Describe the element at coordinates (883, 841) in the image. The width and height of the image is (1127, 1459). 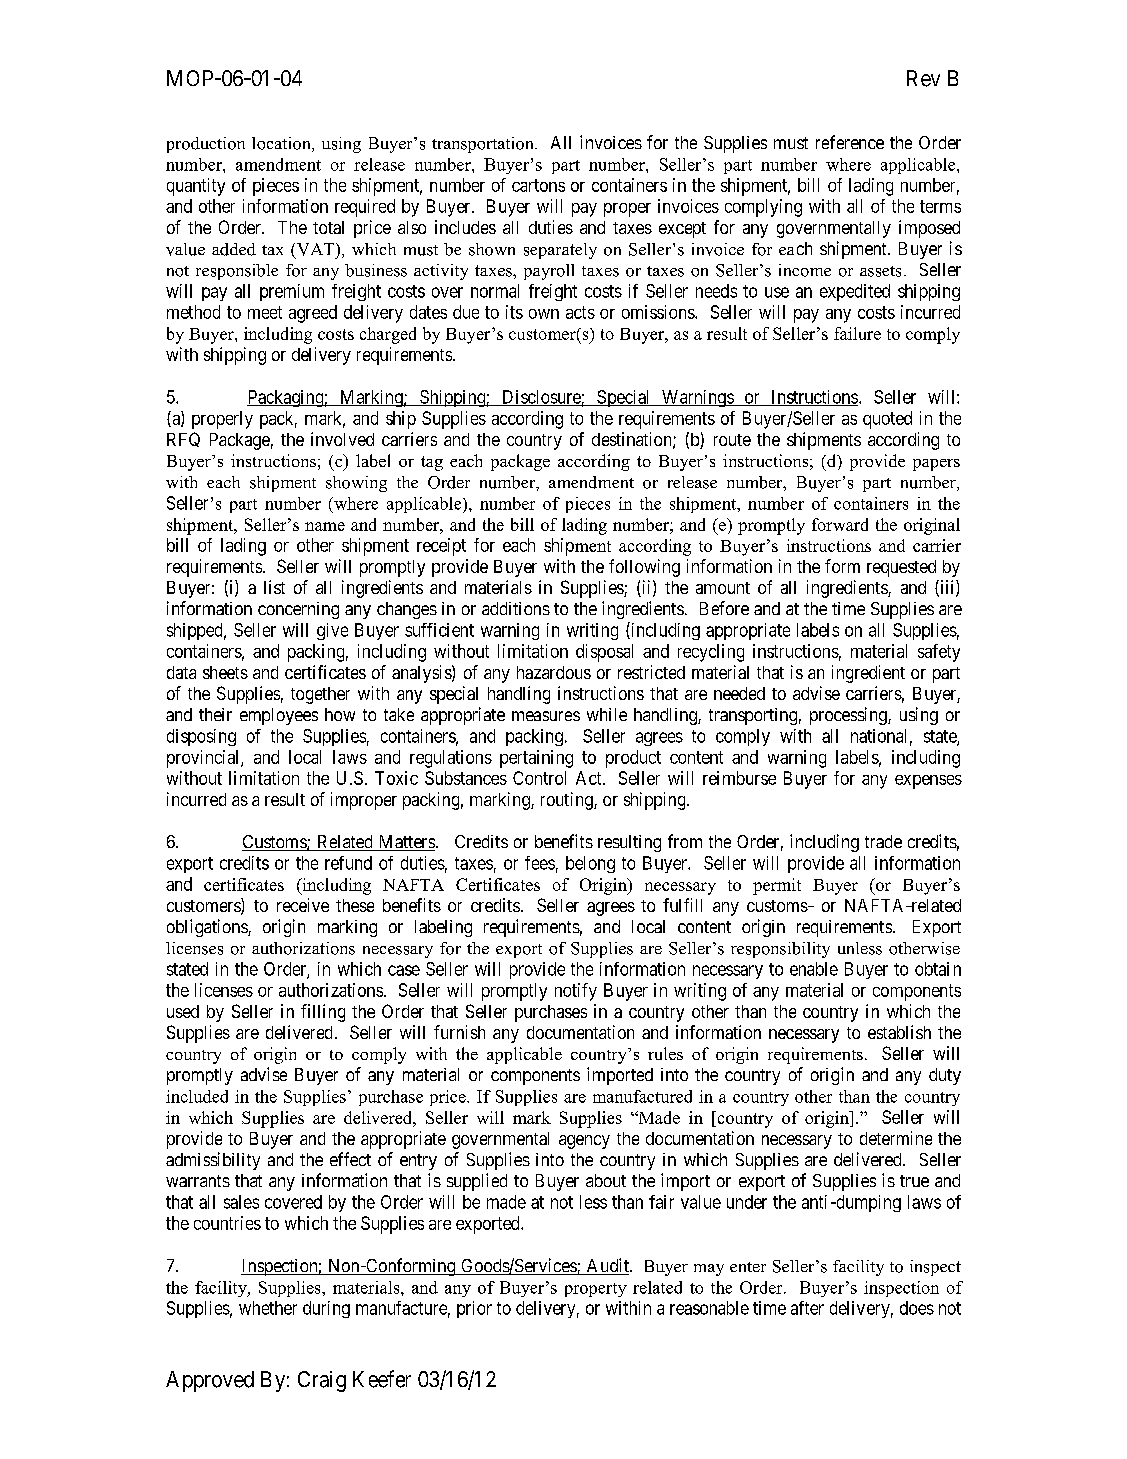
I see `trade` at that location.
